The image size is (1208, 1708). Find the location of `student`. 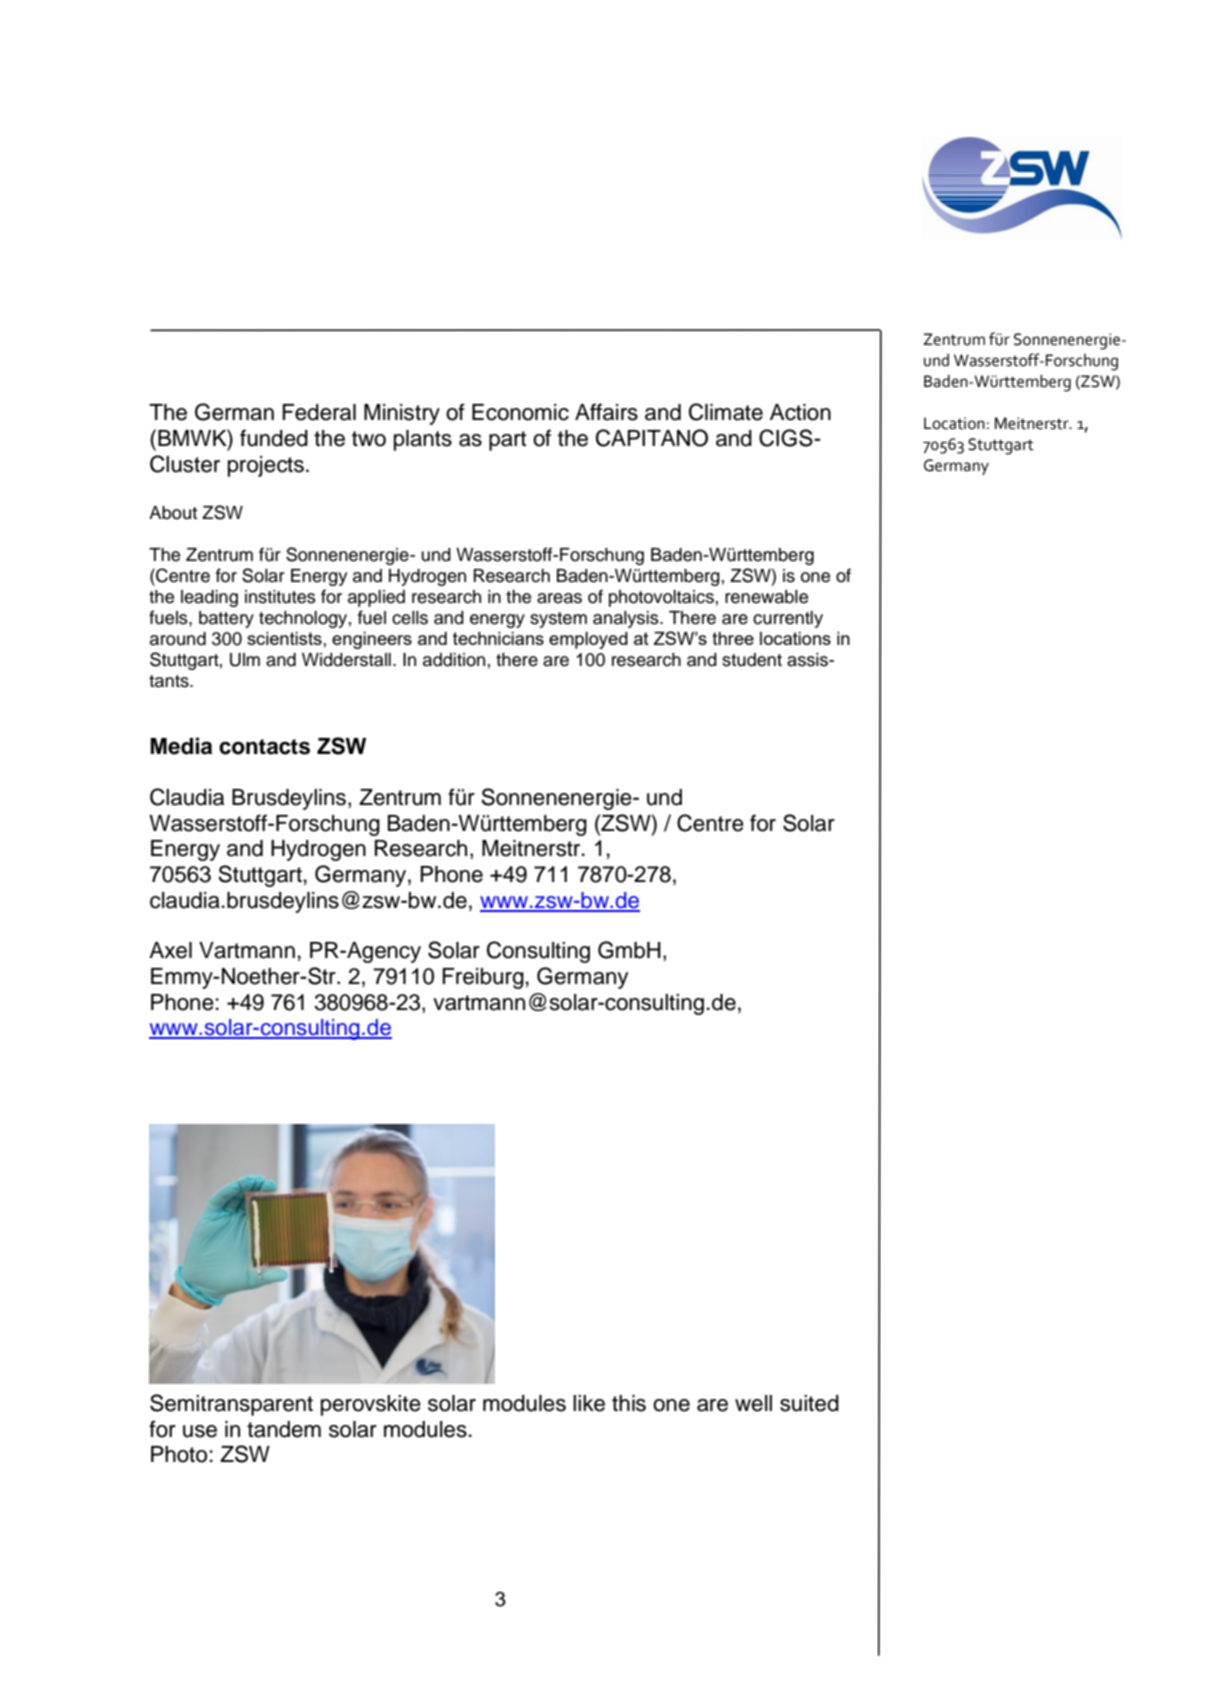

student is located at coordinates (752, 660).
